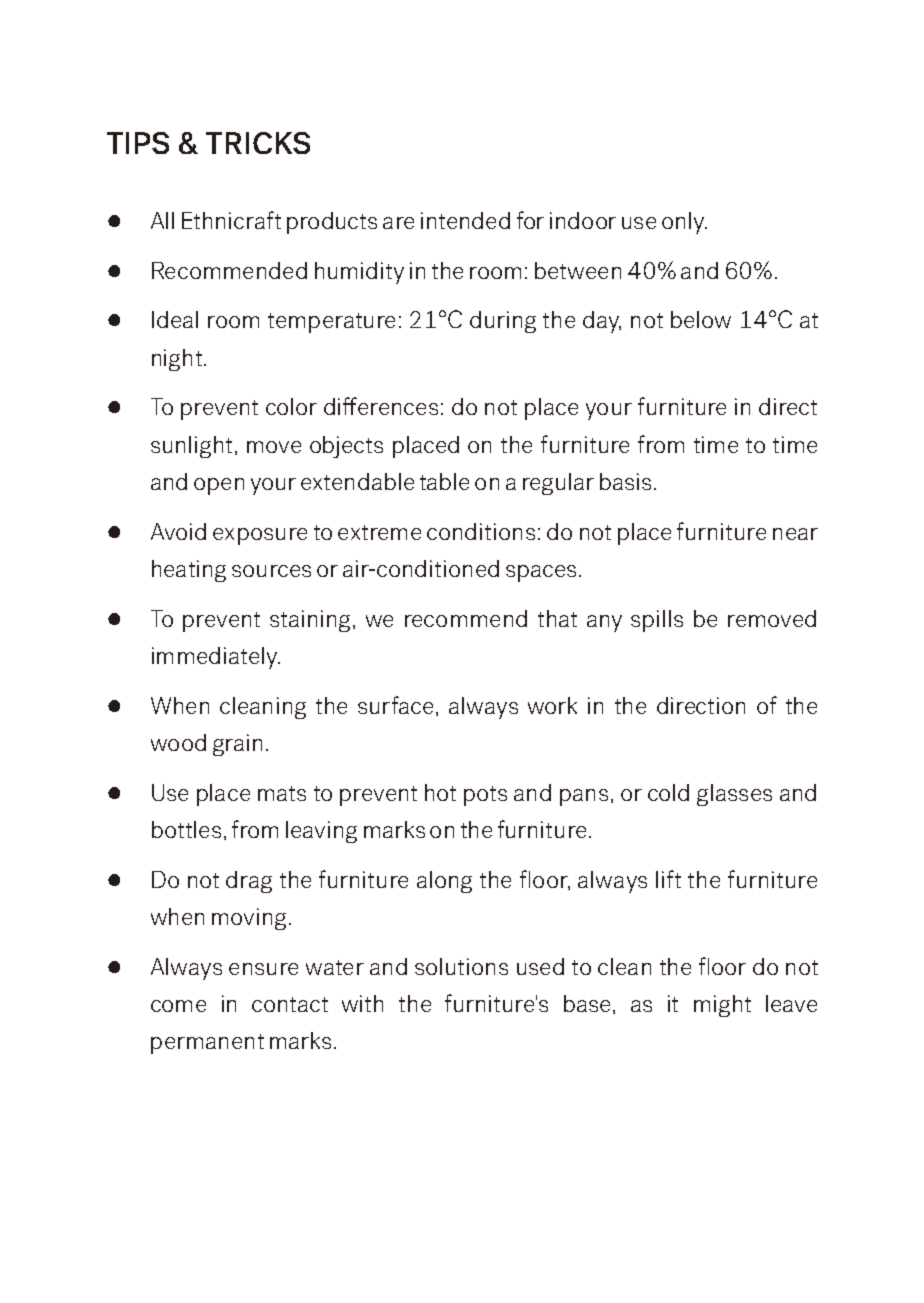  What do you see at coordinates (177, 360) in the document?
I see `night` at bounding box center [177, 360].
